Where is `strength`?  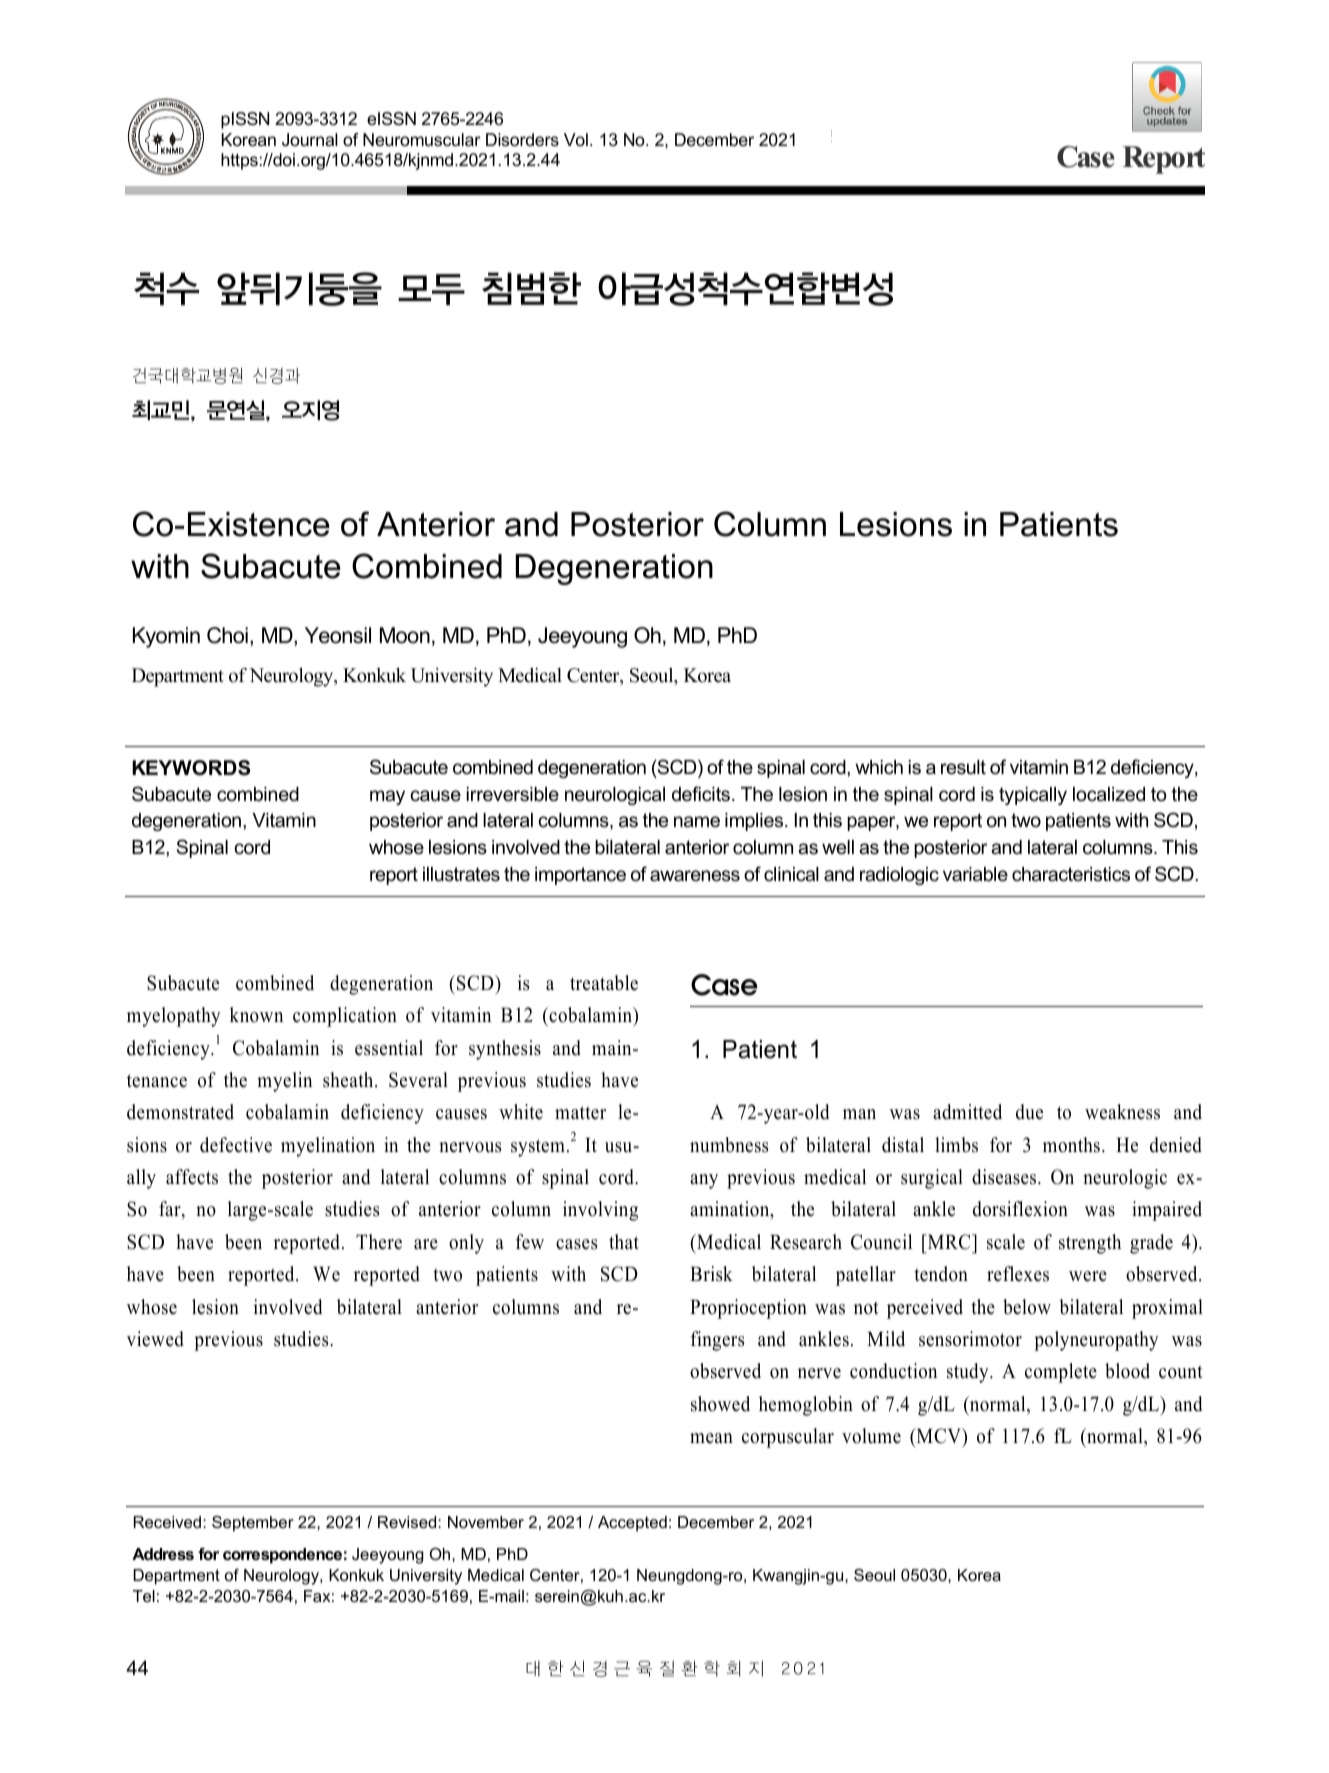
strength is located at coordinates (1090, 1244).
